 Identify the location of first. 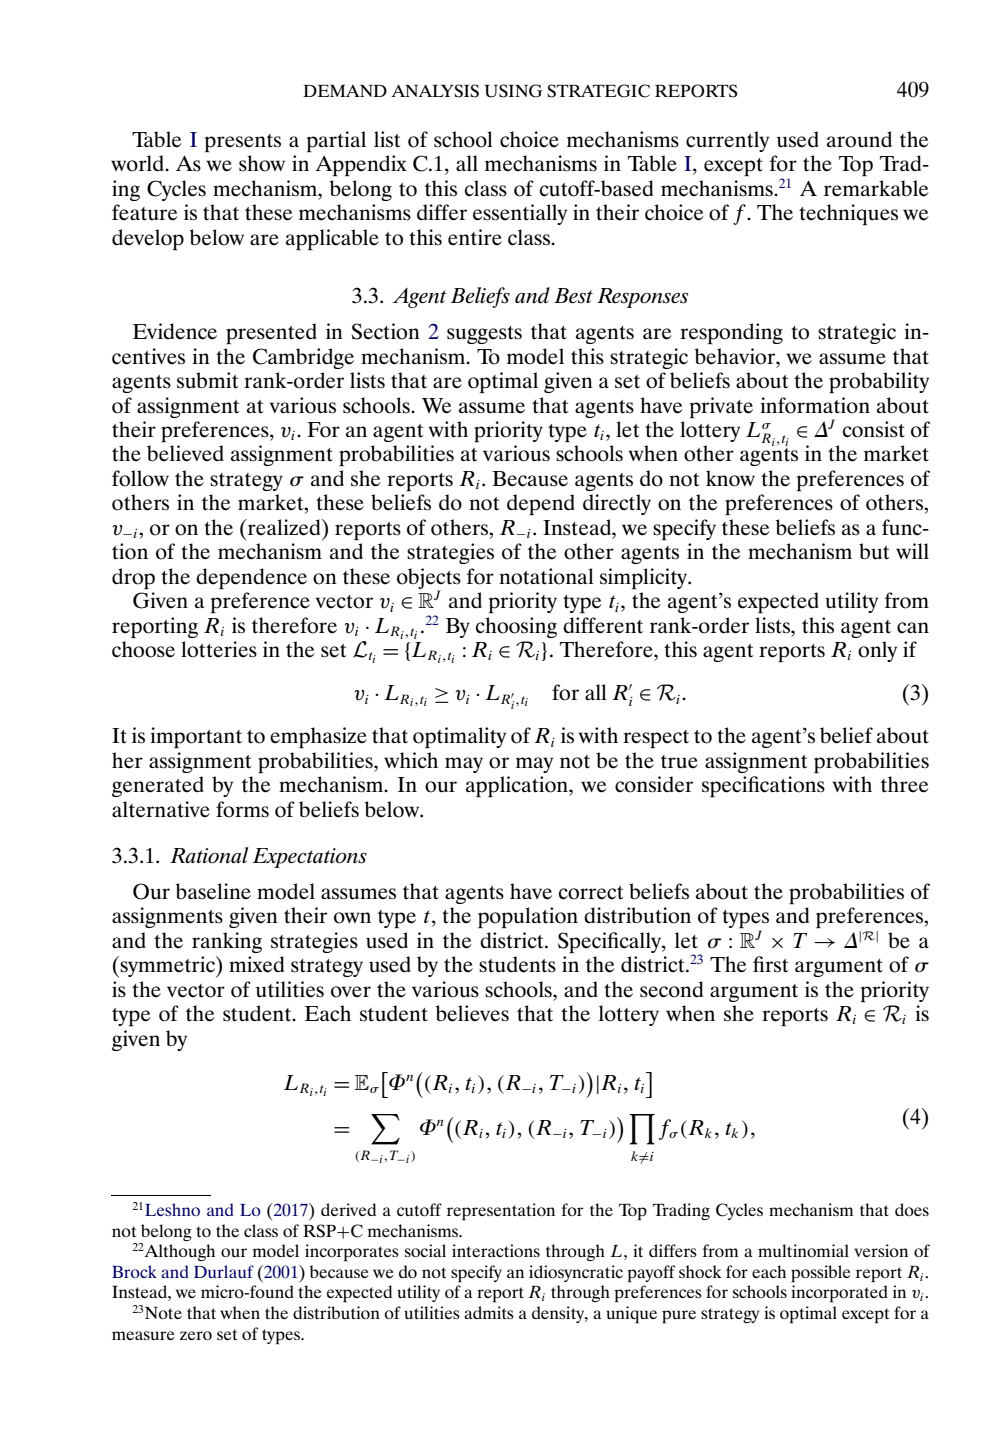
(770, 964).
